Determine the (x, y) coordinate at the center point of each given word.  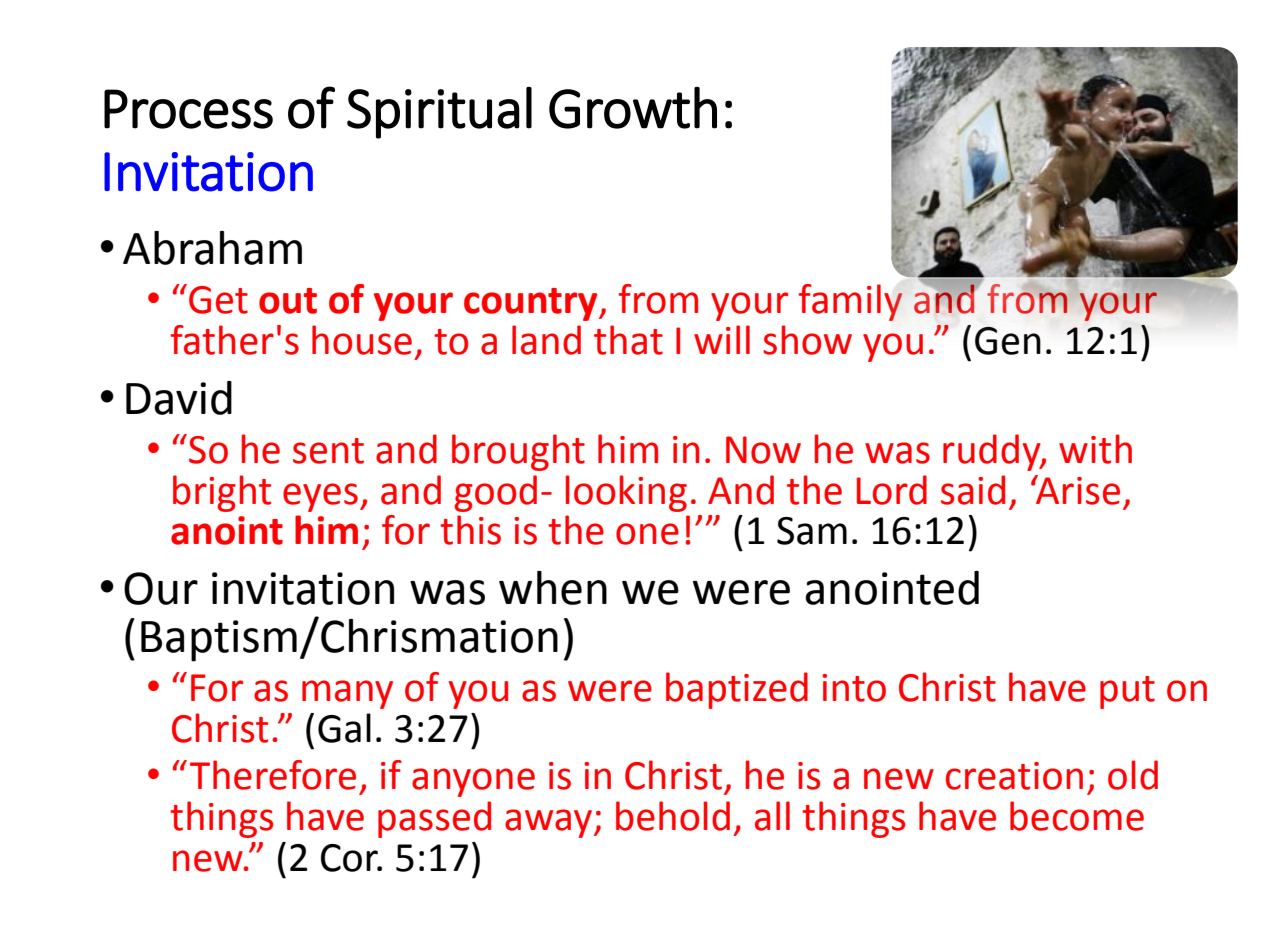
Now (763, 450)
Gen (1008, 341)
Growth (633, 108)
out (288, 301)
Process (188, 109)
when (553, 588)
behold (673, 816)
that (628, 340)
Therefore (273, 775)
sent (328, 451)
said (973, 490)
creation (1014, 776)
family (850, 302)
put (1127, 692)
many (347, 694)
